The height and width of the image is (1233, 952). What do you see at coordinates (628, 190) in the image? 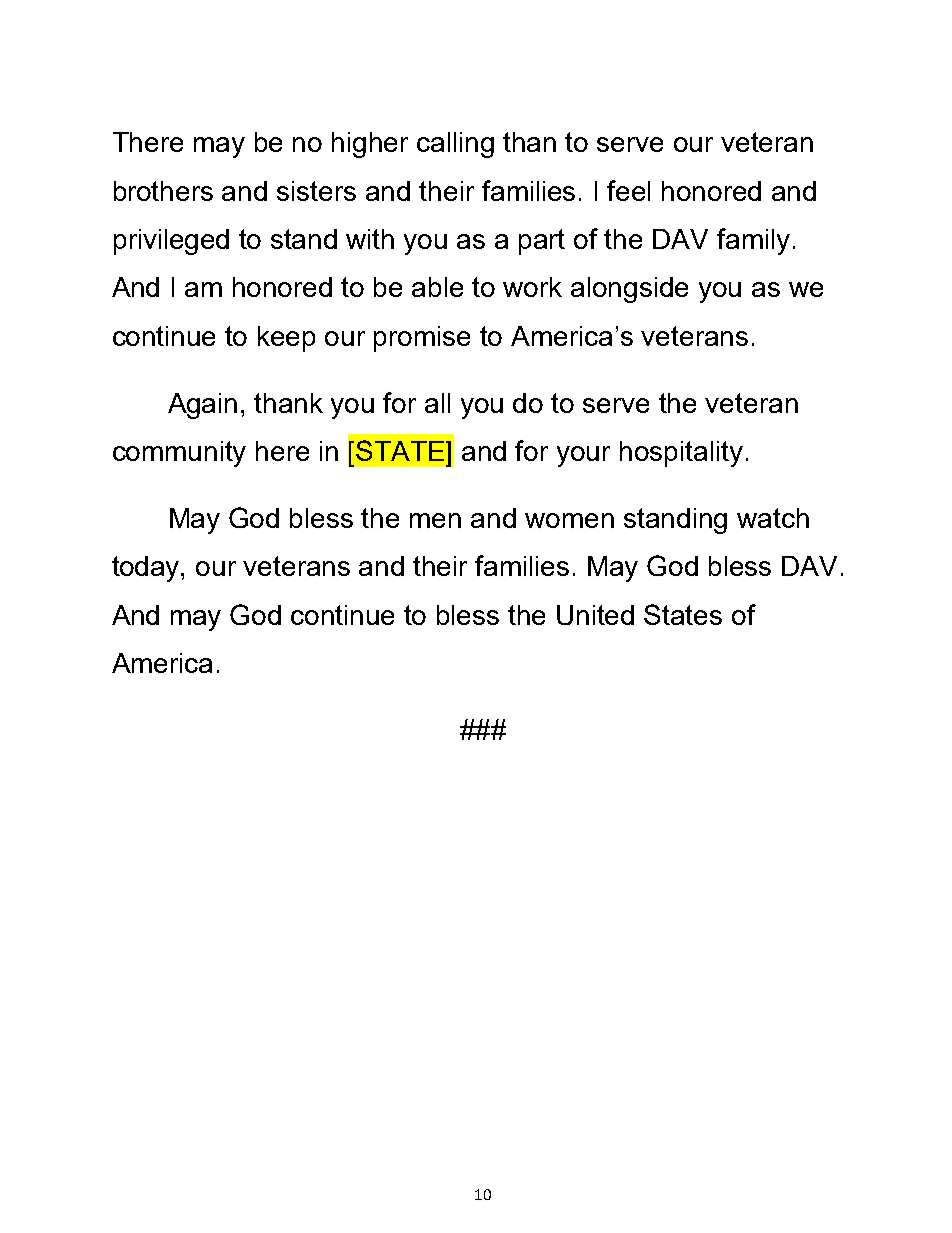
I see `feel` at bounding box center [628, 190].
